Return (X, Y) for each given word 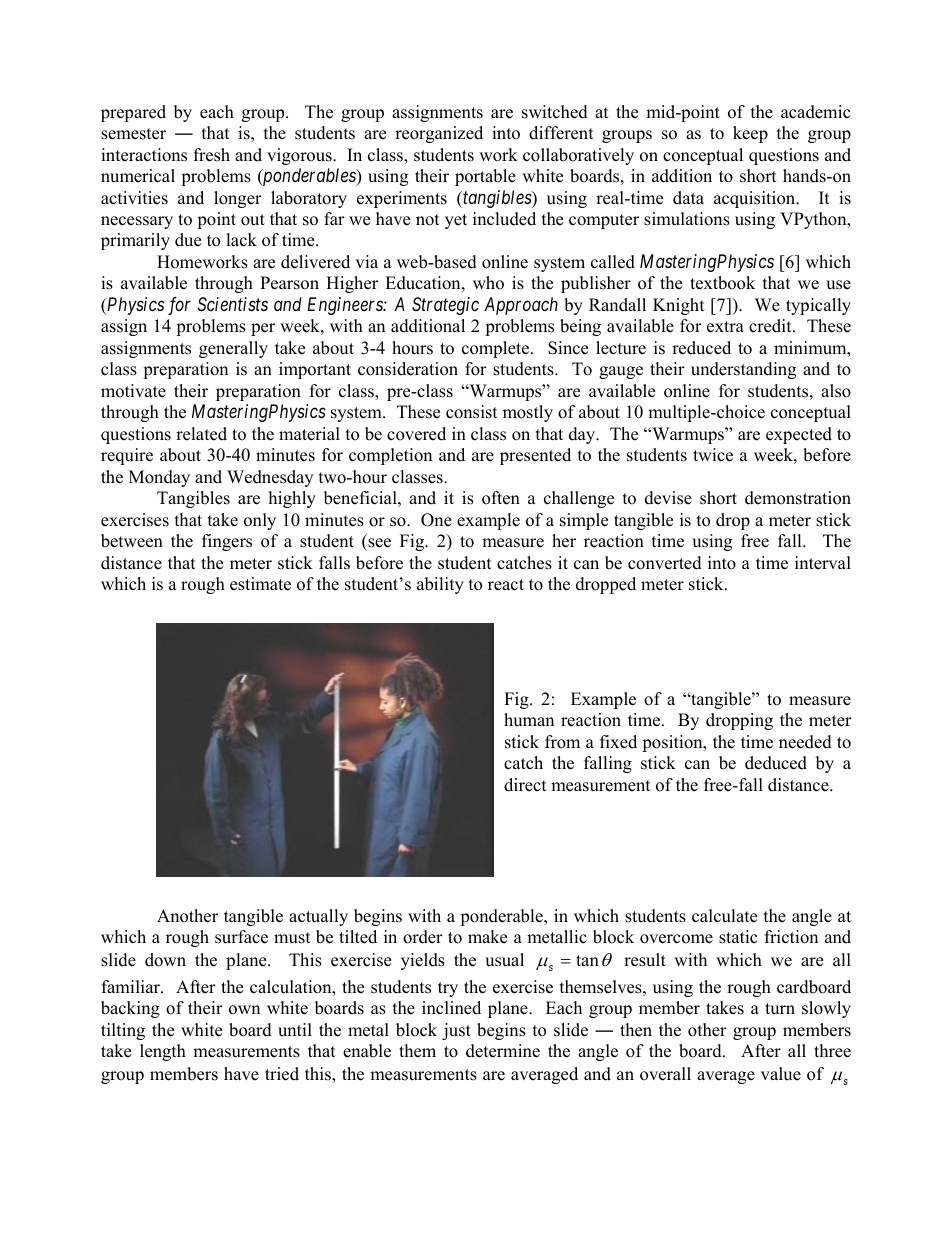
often (501, 498)
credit (771, 326)
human (529, 720)
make (487, 937)
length (163, 1052)
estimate (260, 584)
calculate (724, 916)
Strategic (445, 306)
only (260, 521)
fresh (212, 155)
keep (750, 134)
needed (805, 742)
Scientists (232, 304)
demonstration (798, 498)
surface (241, 937)
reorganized (439, 134)
